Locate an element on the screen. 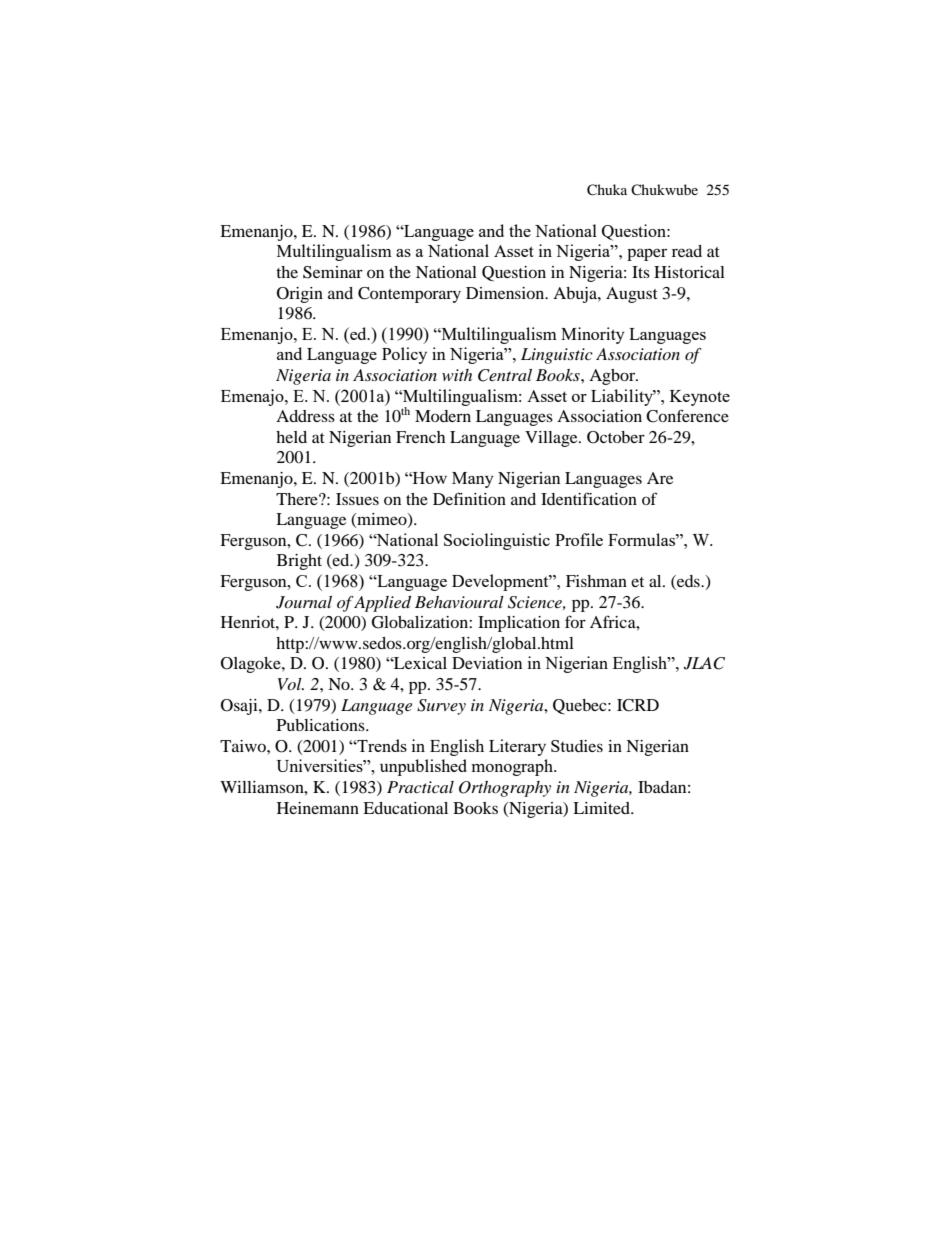 This screenshot has height=1233, width=952. Issues is located at coordinates (357, 499).
